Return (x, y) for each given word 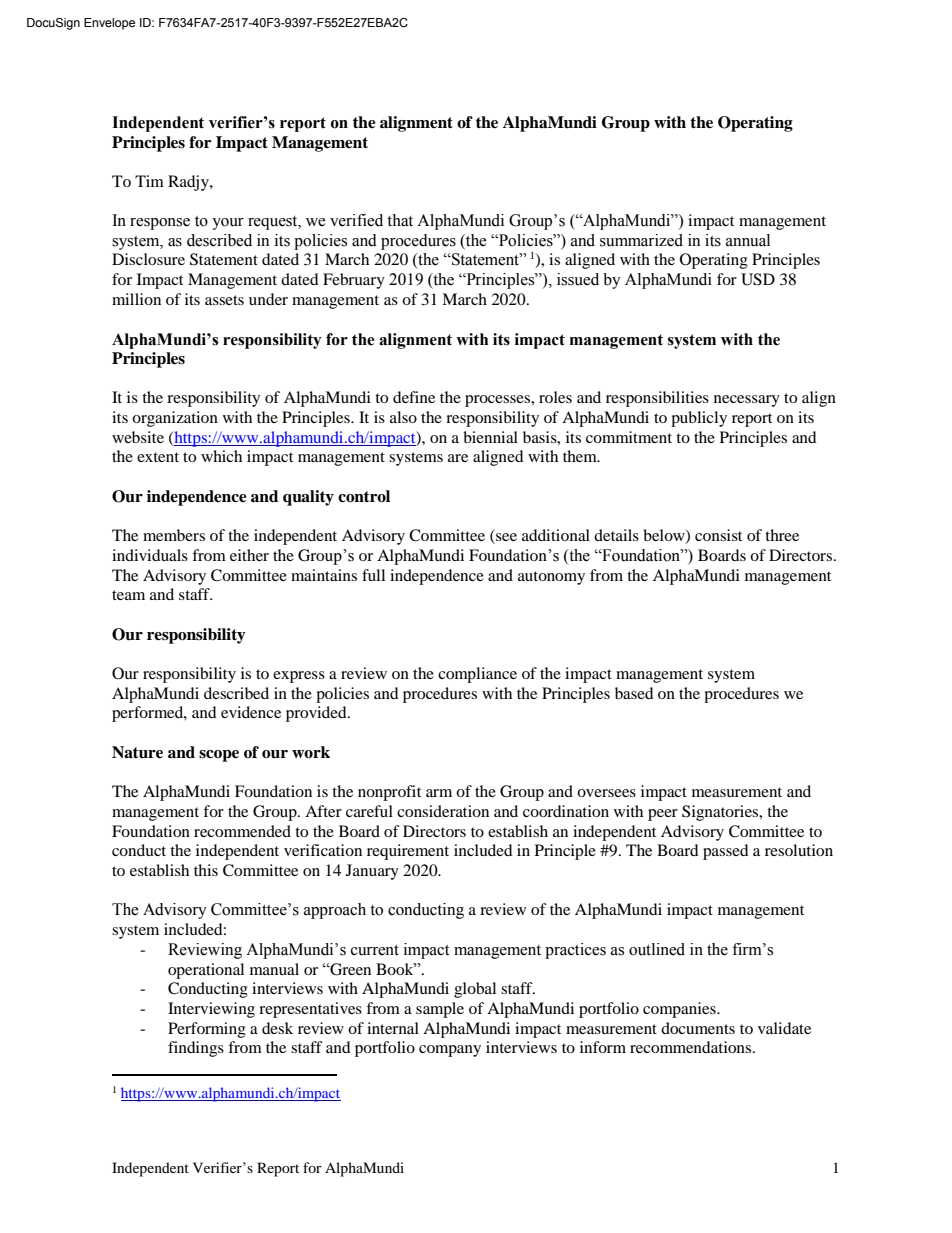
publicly (699, 419)
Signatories (721, 813)
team (128, 595)
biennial (490, 437)
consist (718, 535)
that (400, 220)
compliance (477, 675)
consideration (443, 811)
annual (748, 240)
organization (175, 419)
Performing (207, 1030)
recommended (242, 831)
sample (440, 1010)
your (228, 224)
